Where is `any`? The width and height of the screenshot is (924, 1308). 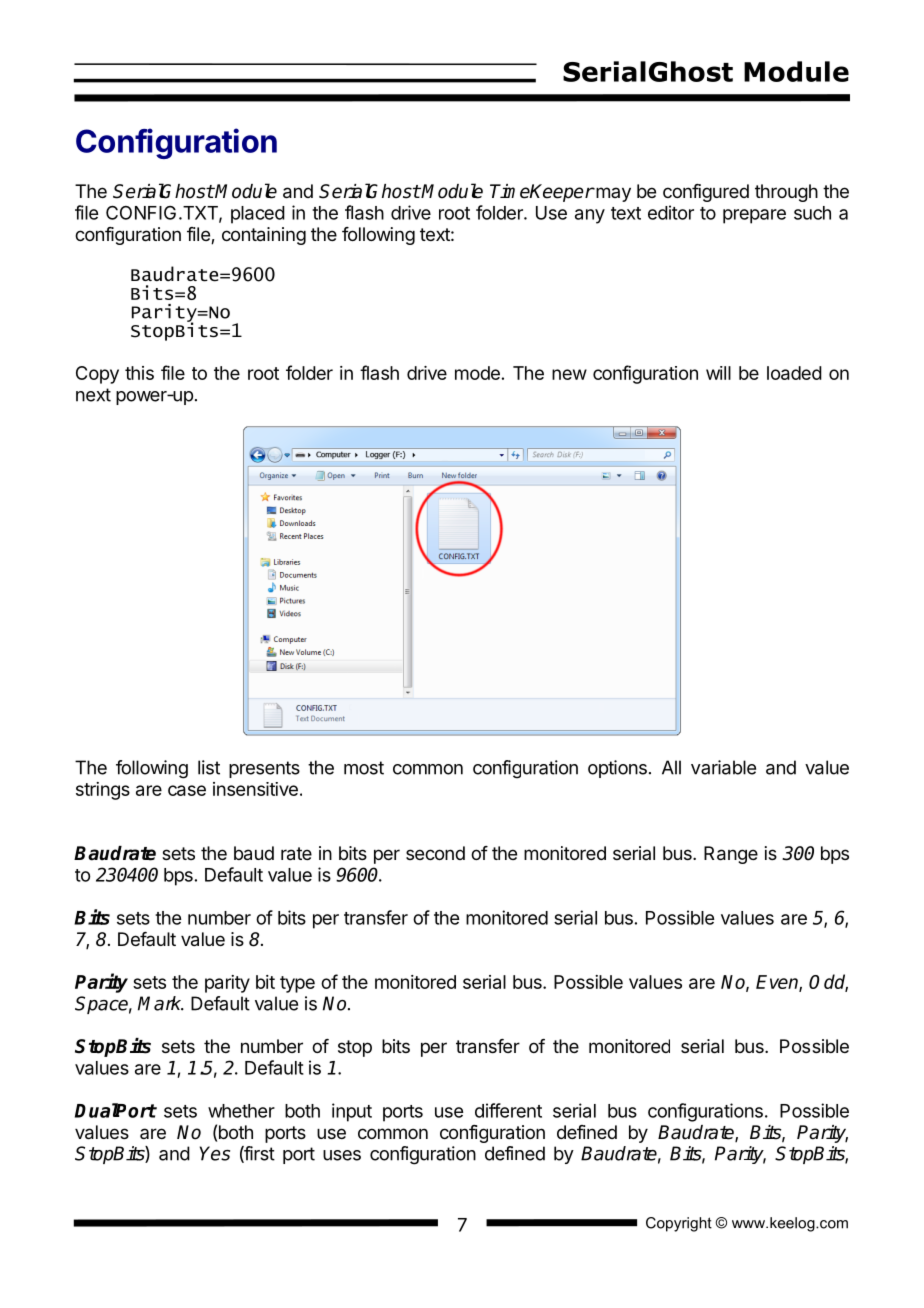 any is located at coordinates (590, 216).
